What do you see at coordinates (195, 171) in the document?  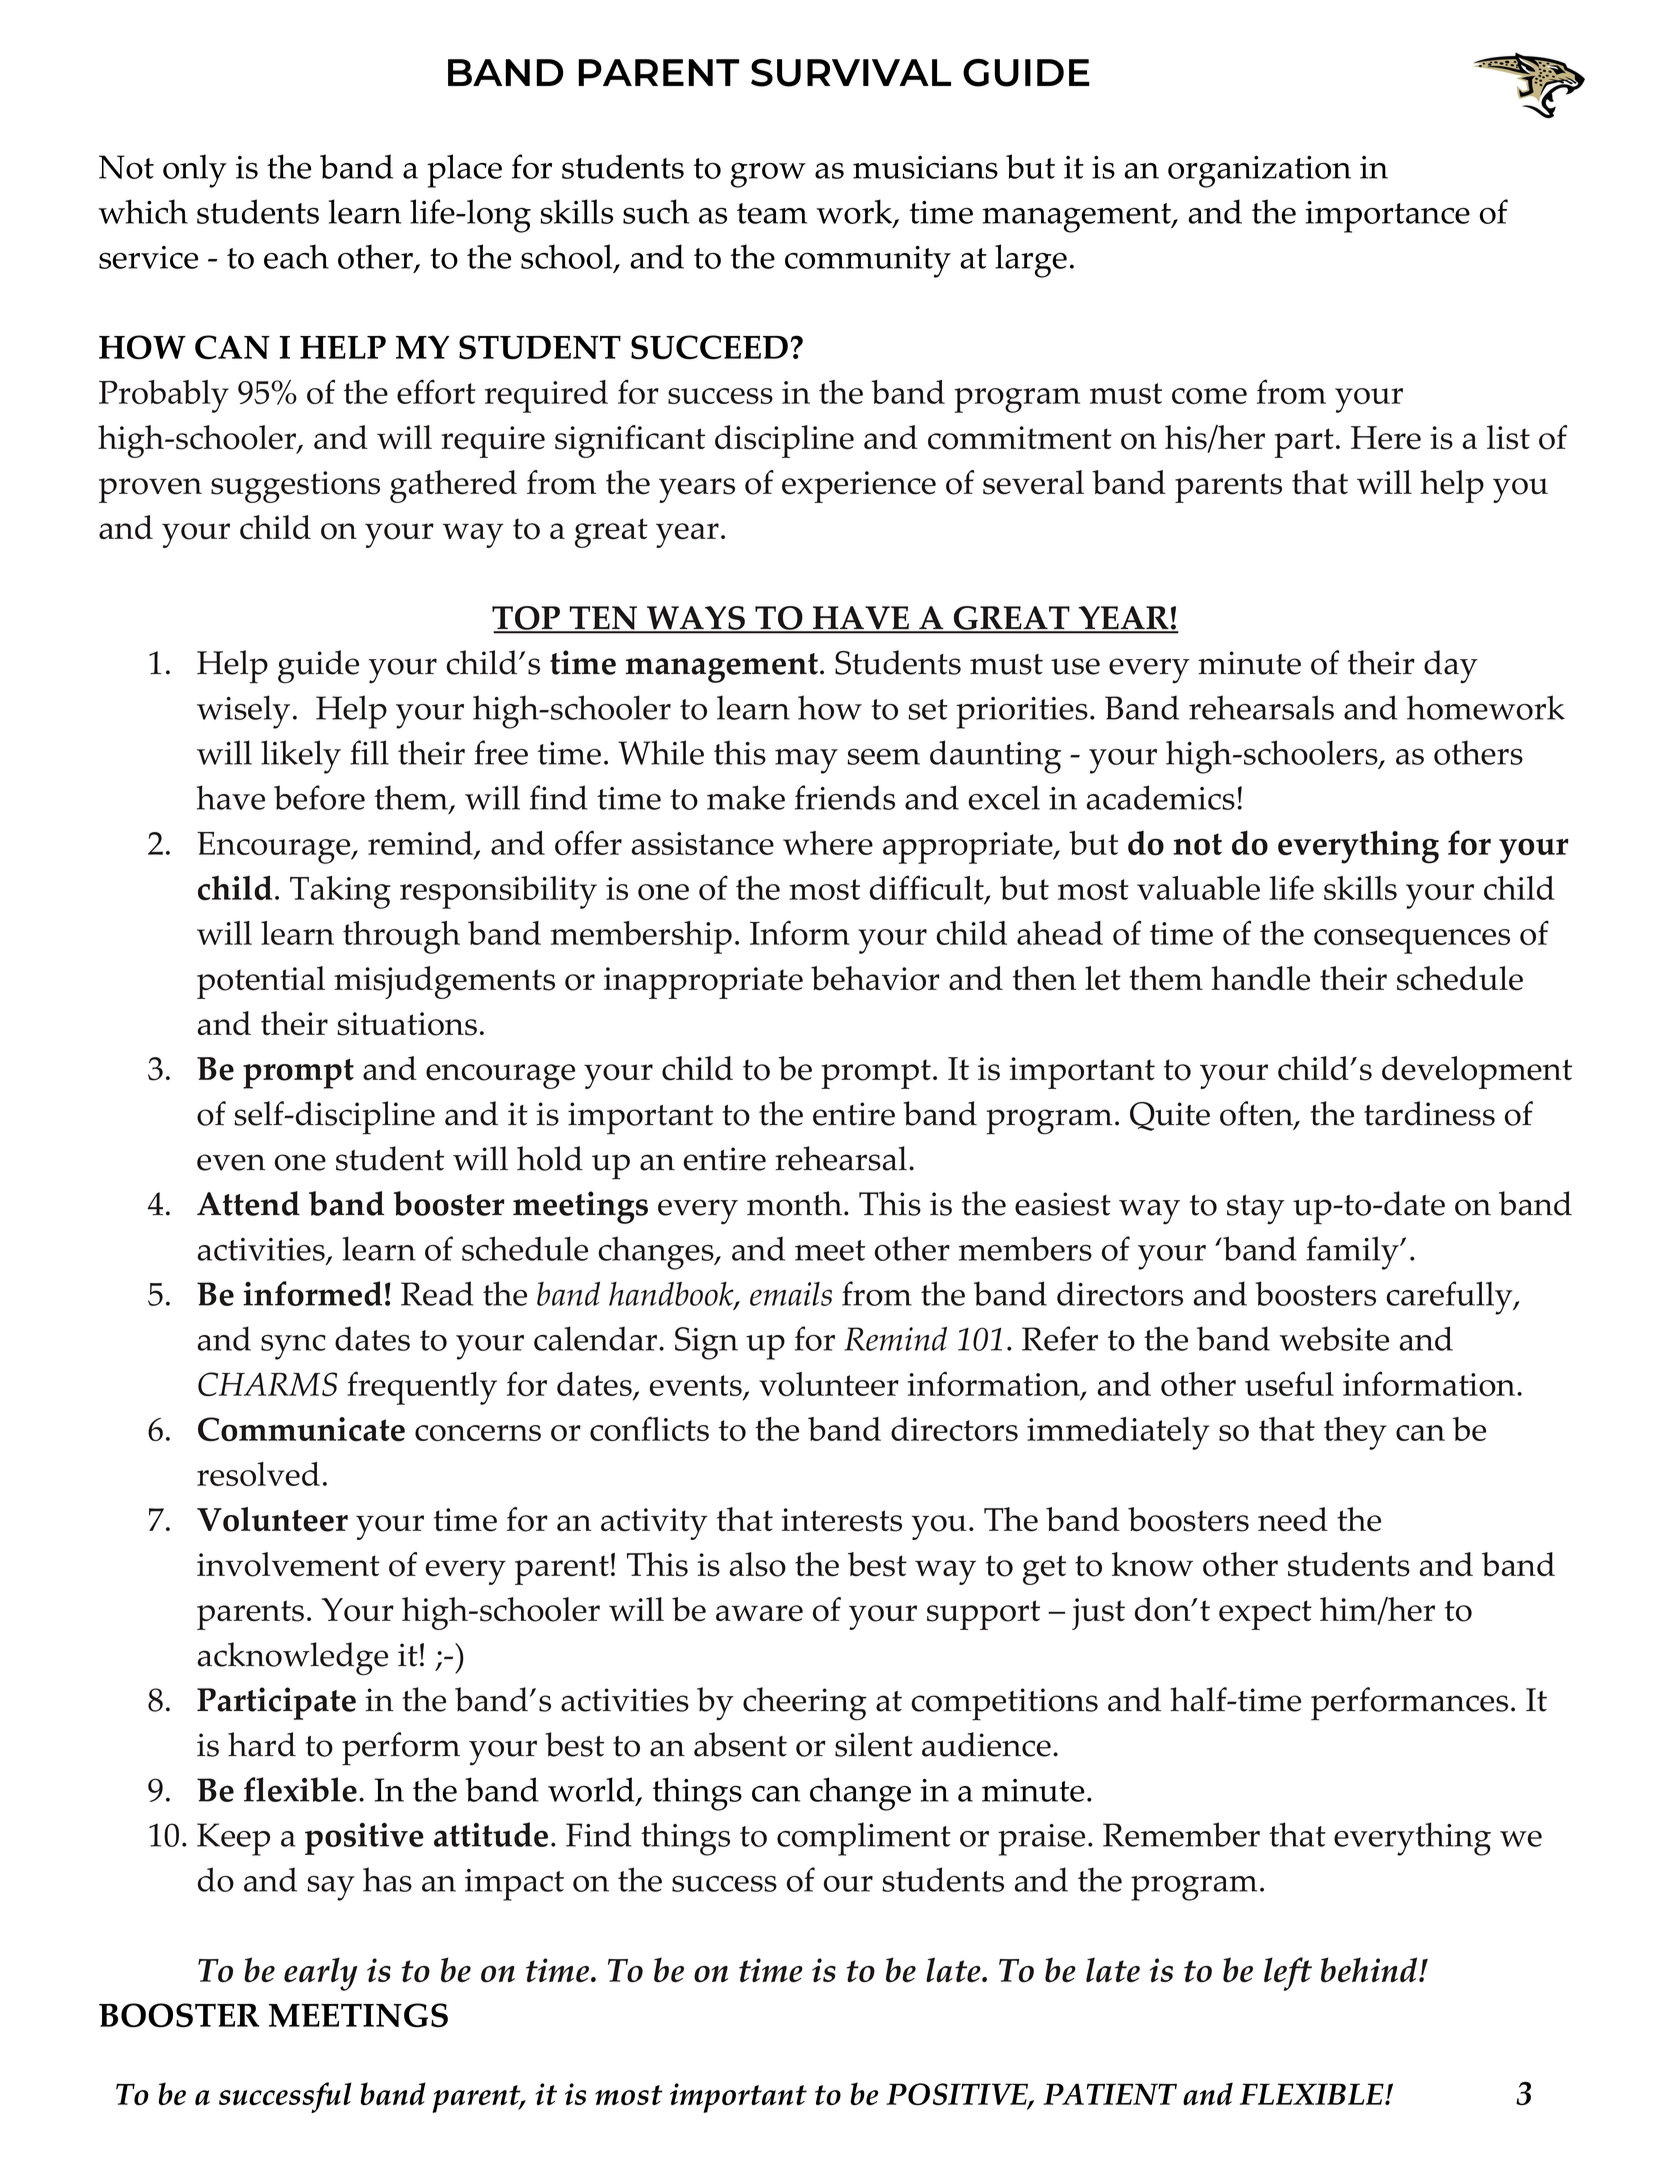 I see `only` at bounding box center [195, 171].
